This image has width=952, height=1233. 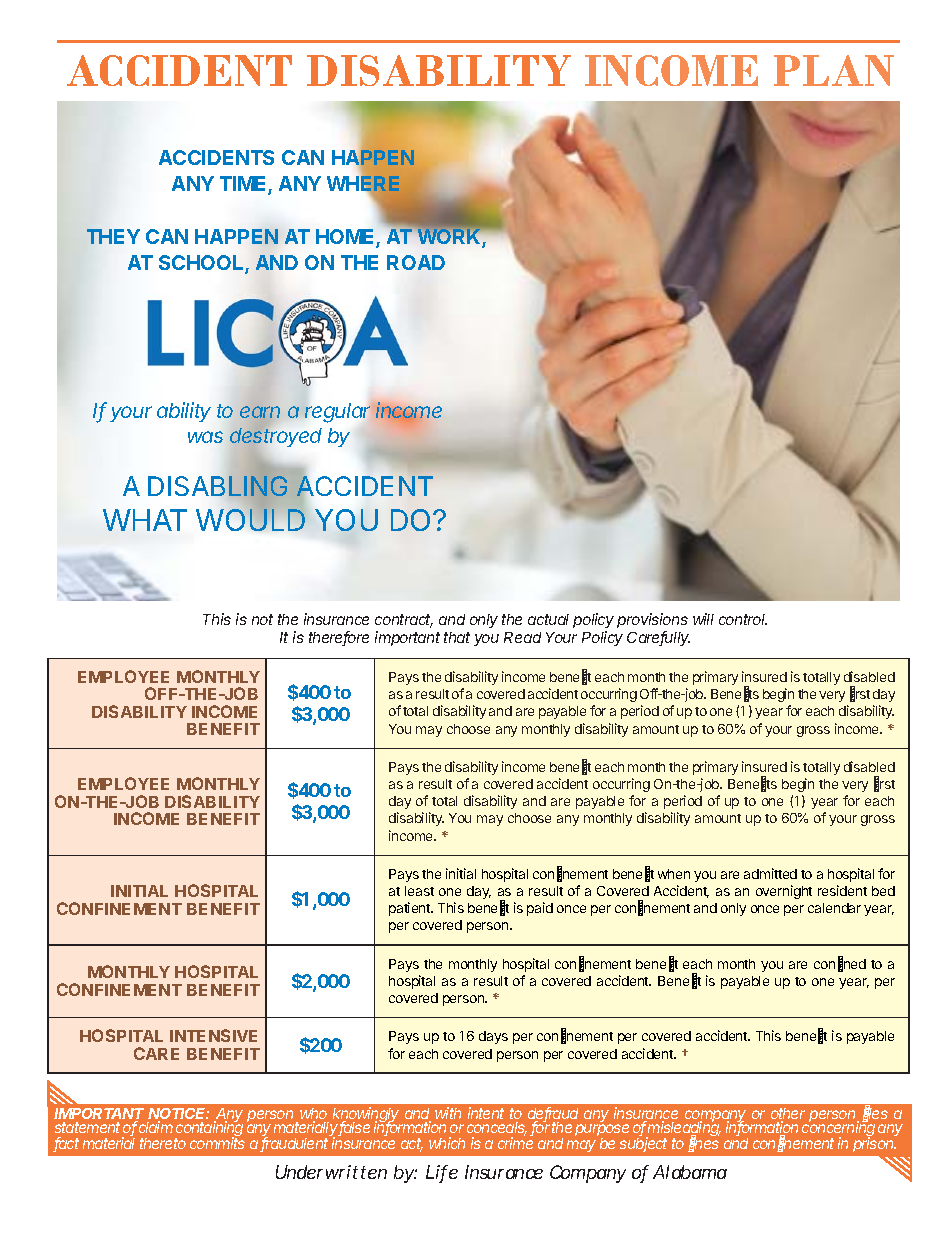 What do you see at coordinates (522, 637) in the image?
I see `Read` at bounding box center [522, 637].
